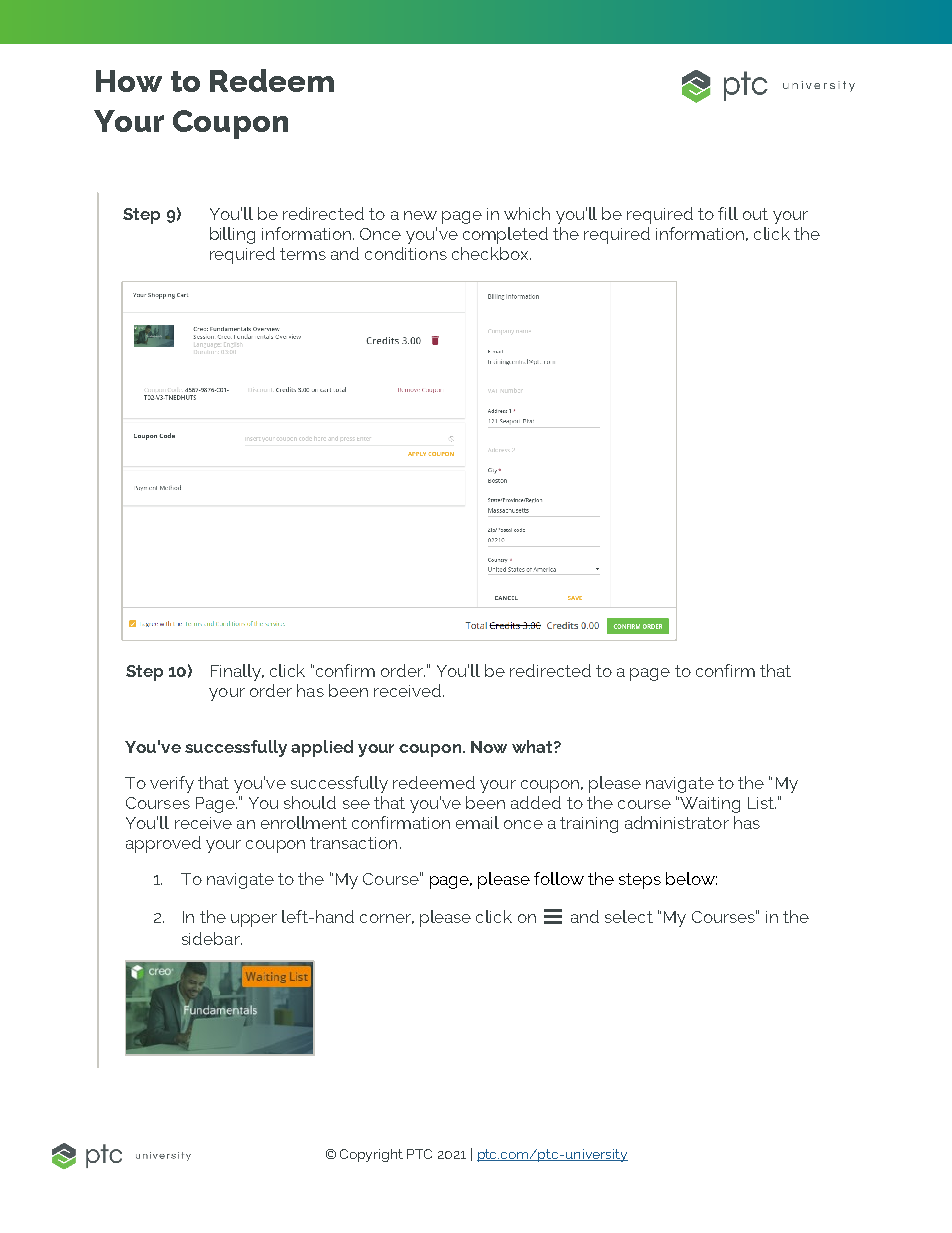  What do you see at coordinates (237, 672) in the screenshot?
I see `Finally` at bounding box center [237, 672].
